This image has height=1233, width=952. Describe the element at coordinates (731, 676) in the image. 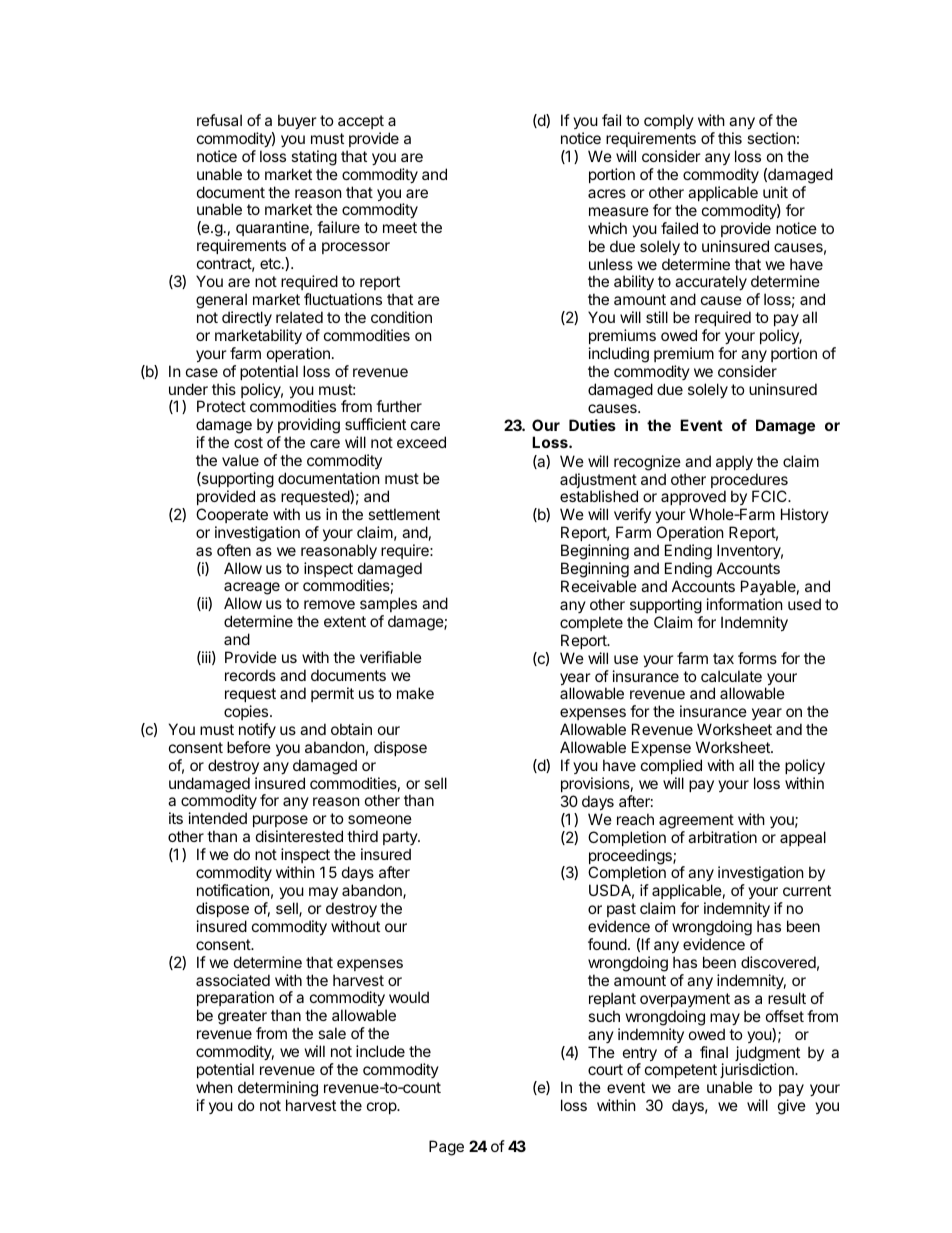

I see `calculate` at that location.
